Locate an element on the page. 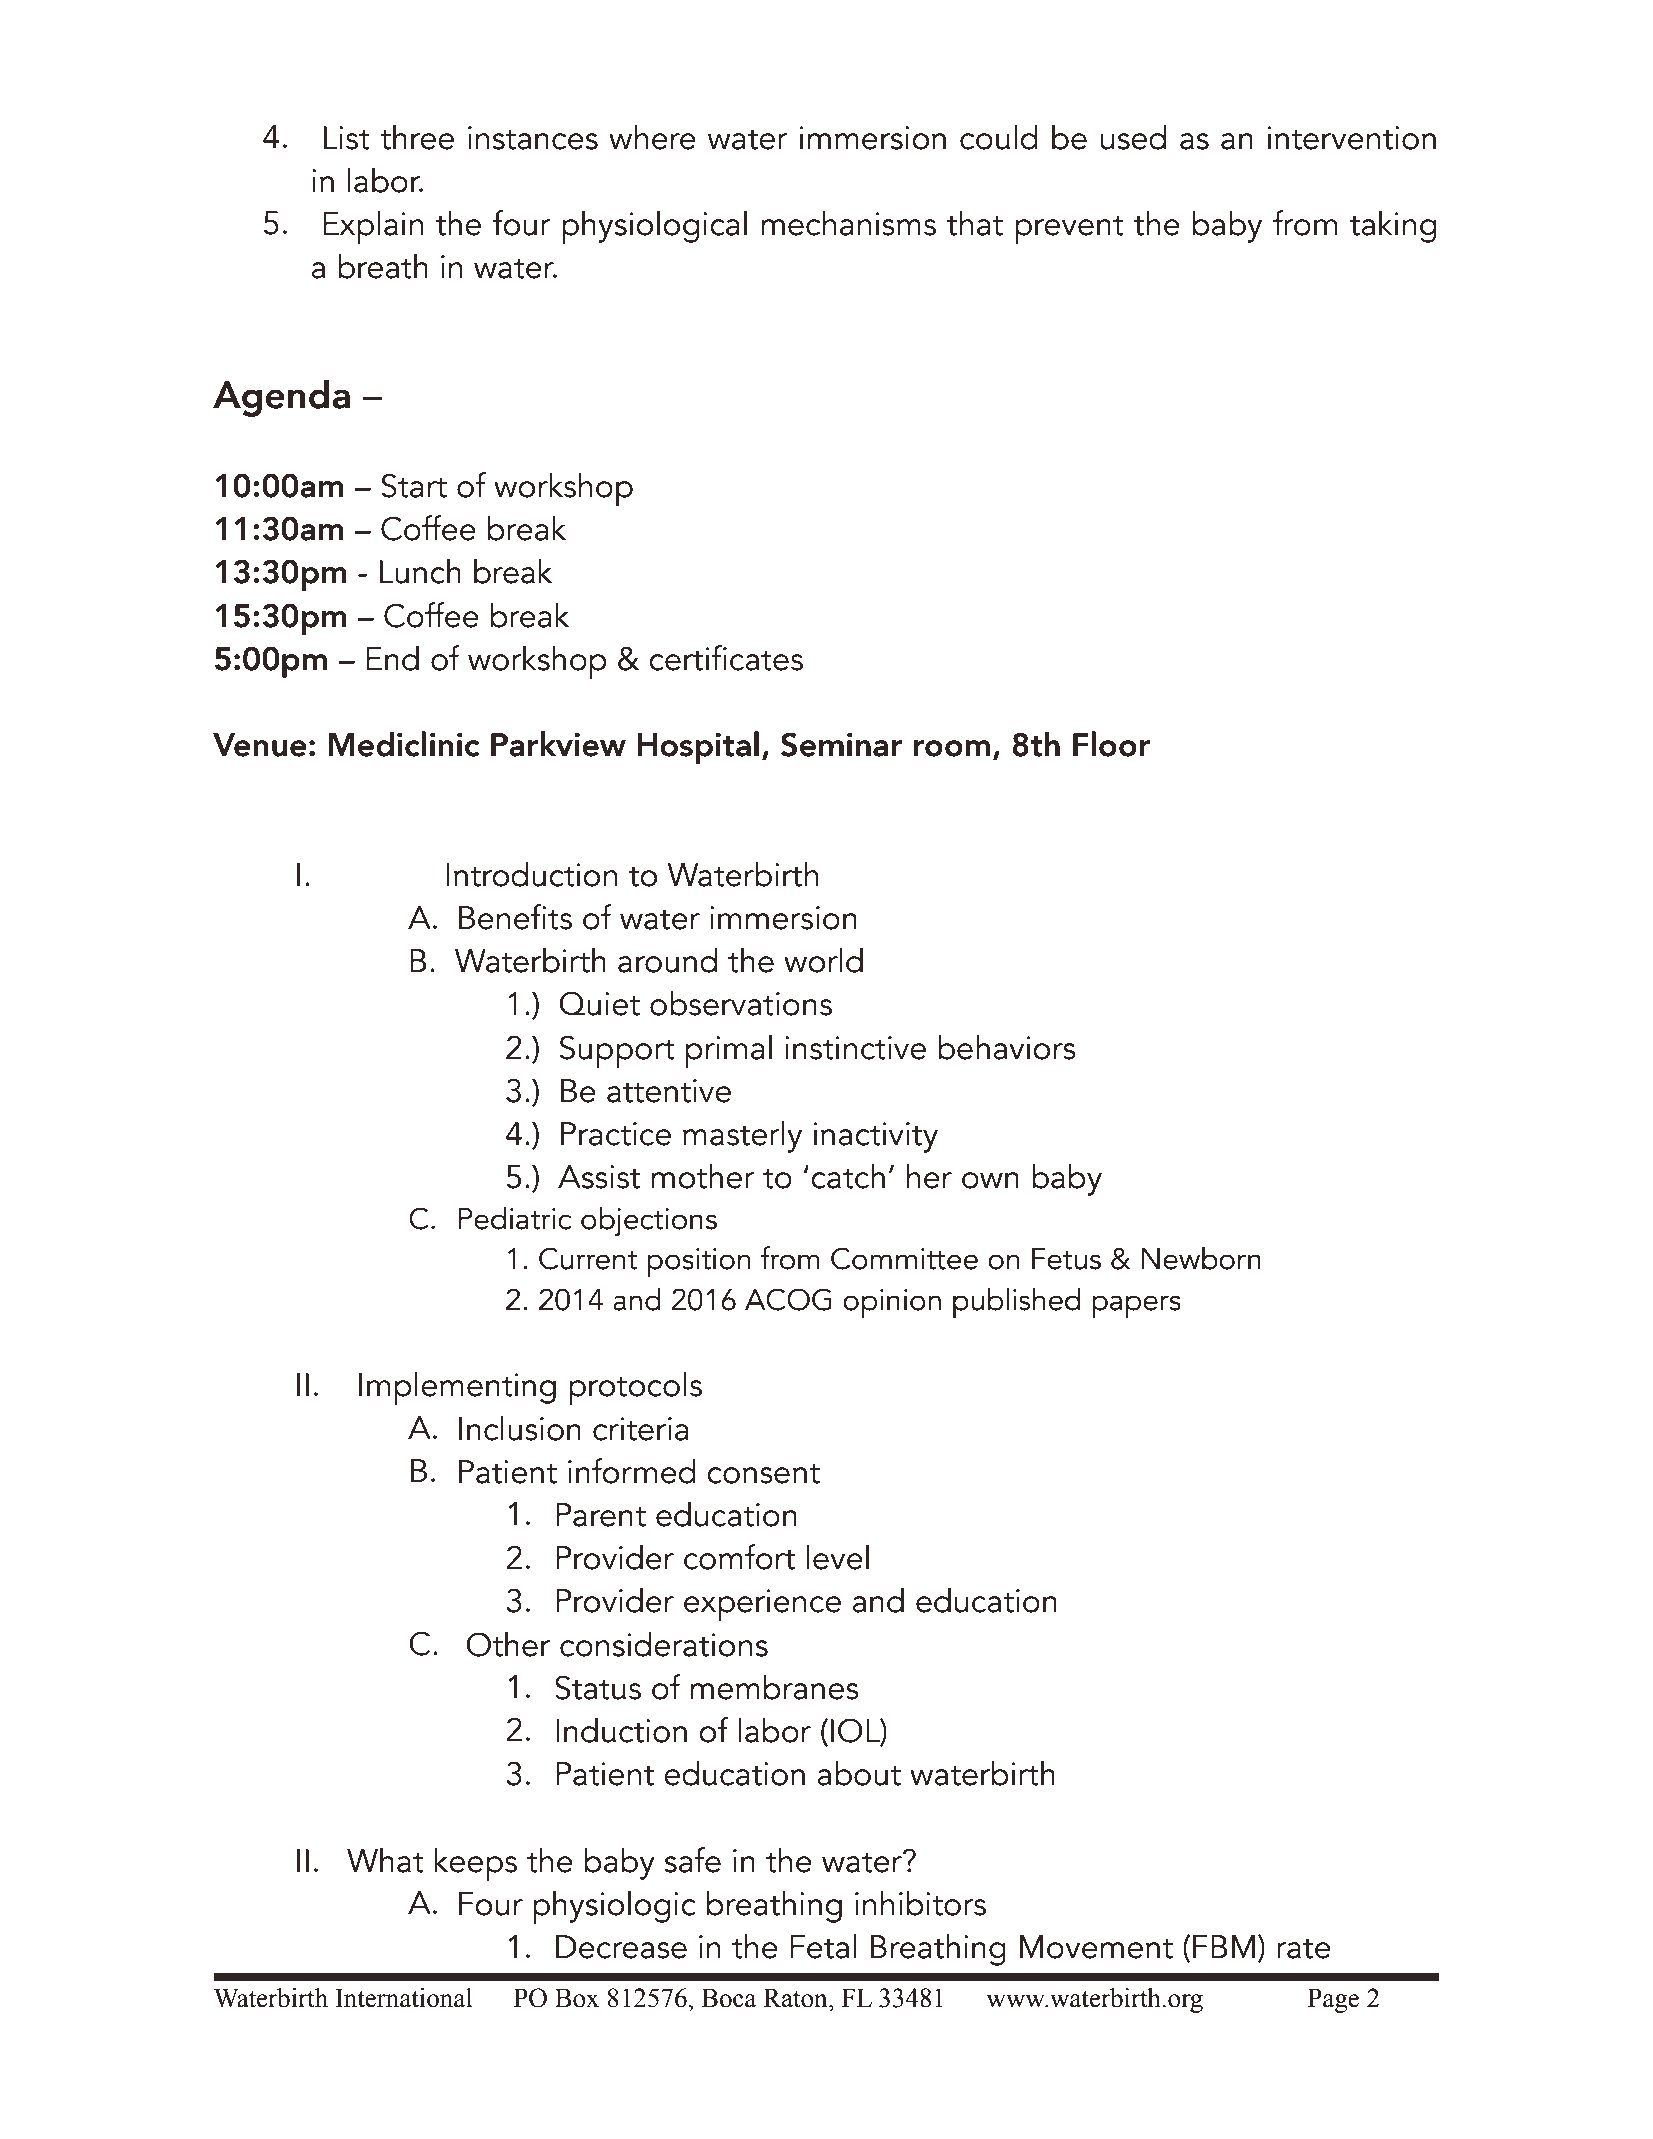  International is located at coordinates (403, 1998).
